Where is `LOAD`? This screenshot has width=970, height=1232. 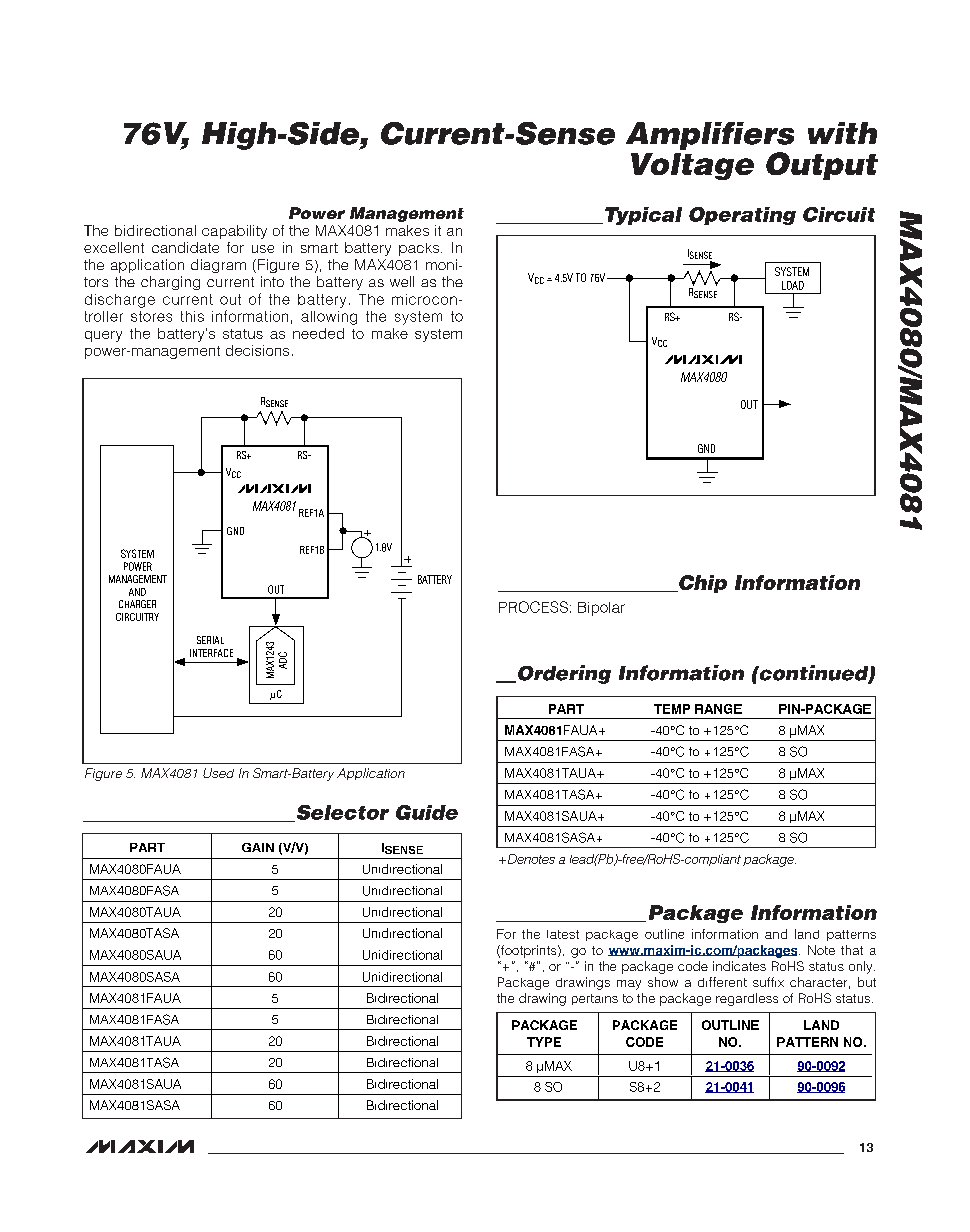
LOAD is located at coordinates (793, 285).
